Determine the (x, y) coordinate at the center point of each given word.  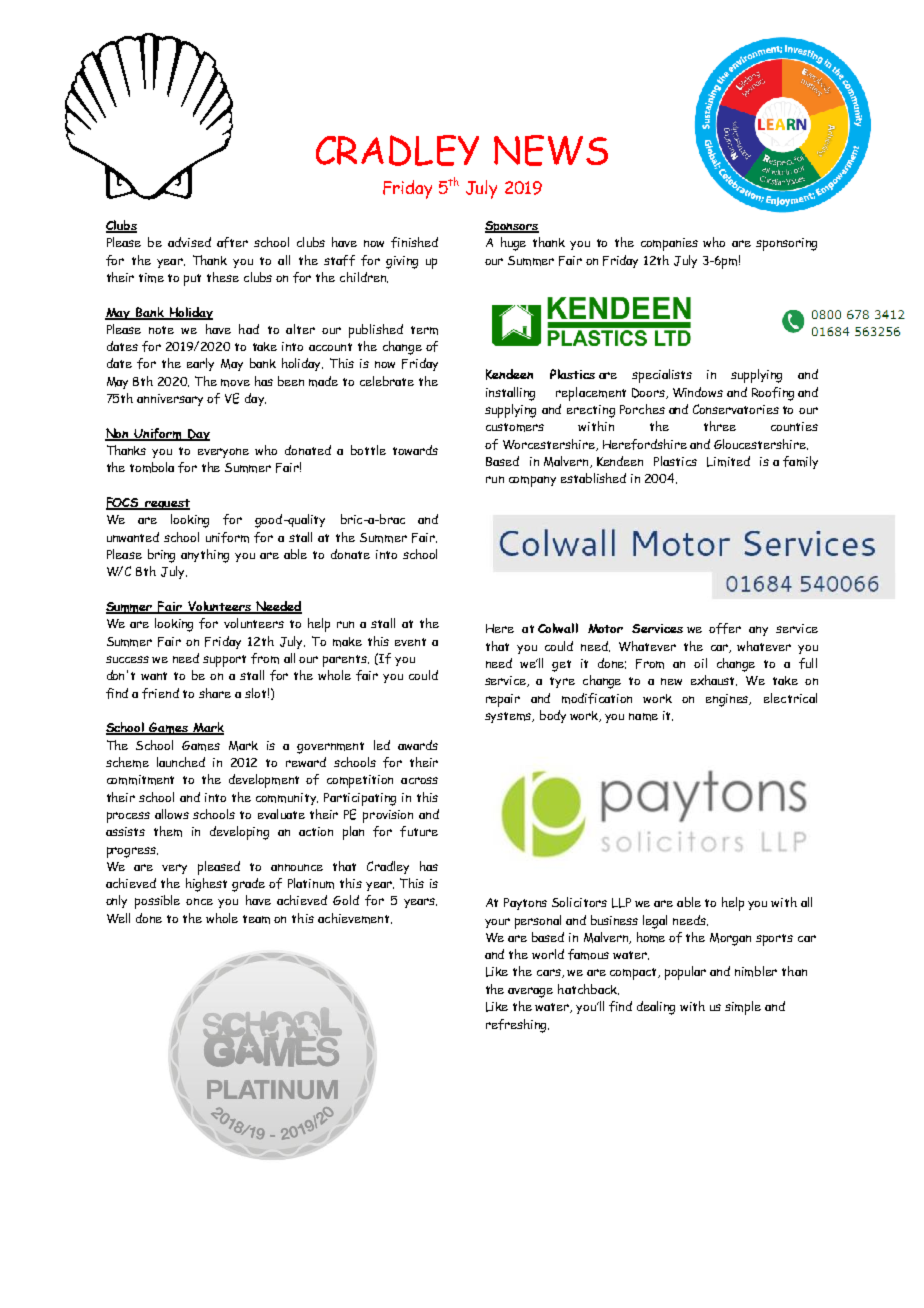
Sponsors (512, 227)
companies (669, 244)
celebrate (387, 381)
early (200, 364)
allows (172, 814)
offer (725, 628)
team (256, 919)
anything (205, 556)
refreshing (517, 1026)
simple (743, 1008)
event (410, 642)
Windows (698, 392)
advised (189, 242)
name (643, 717)
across (419, 780)
